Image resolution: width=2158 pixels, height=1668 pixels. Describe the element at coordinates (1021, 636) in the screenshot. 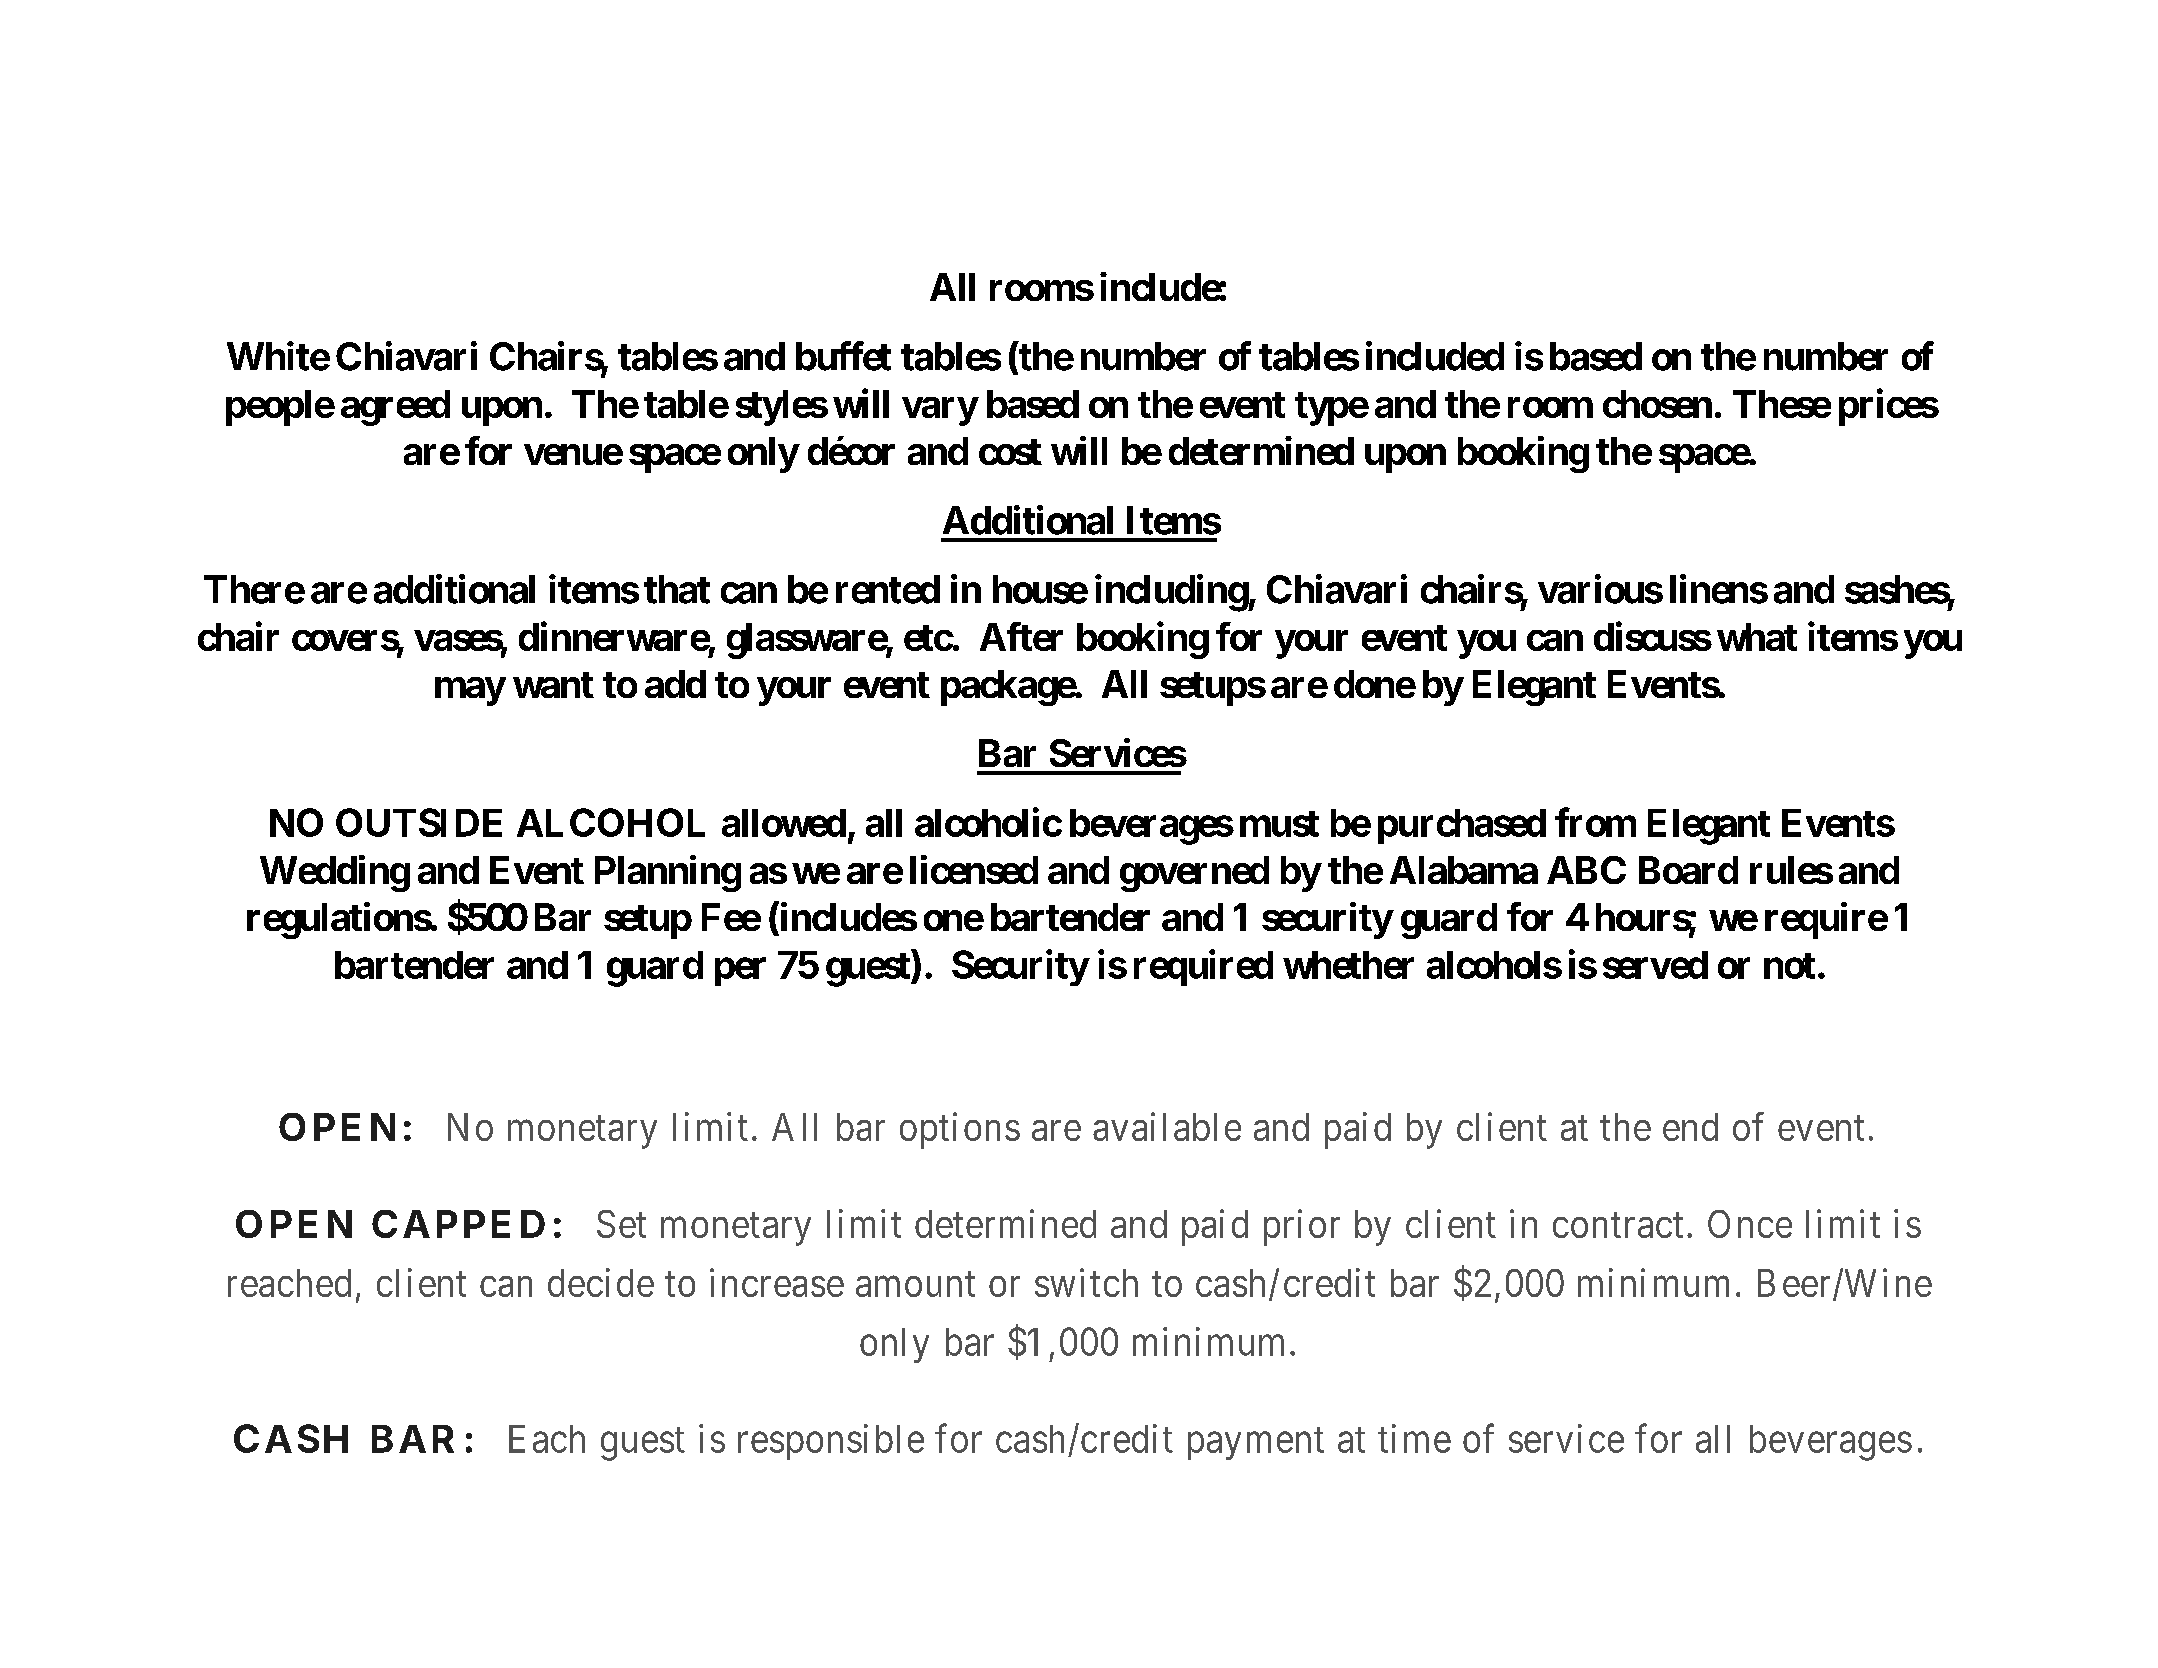

I see `After` at that location.
